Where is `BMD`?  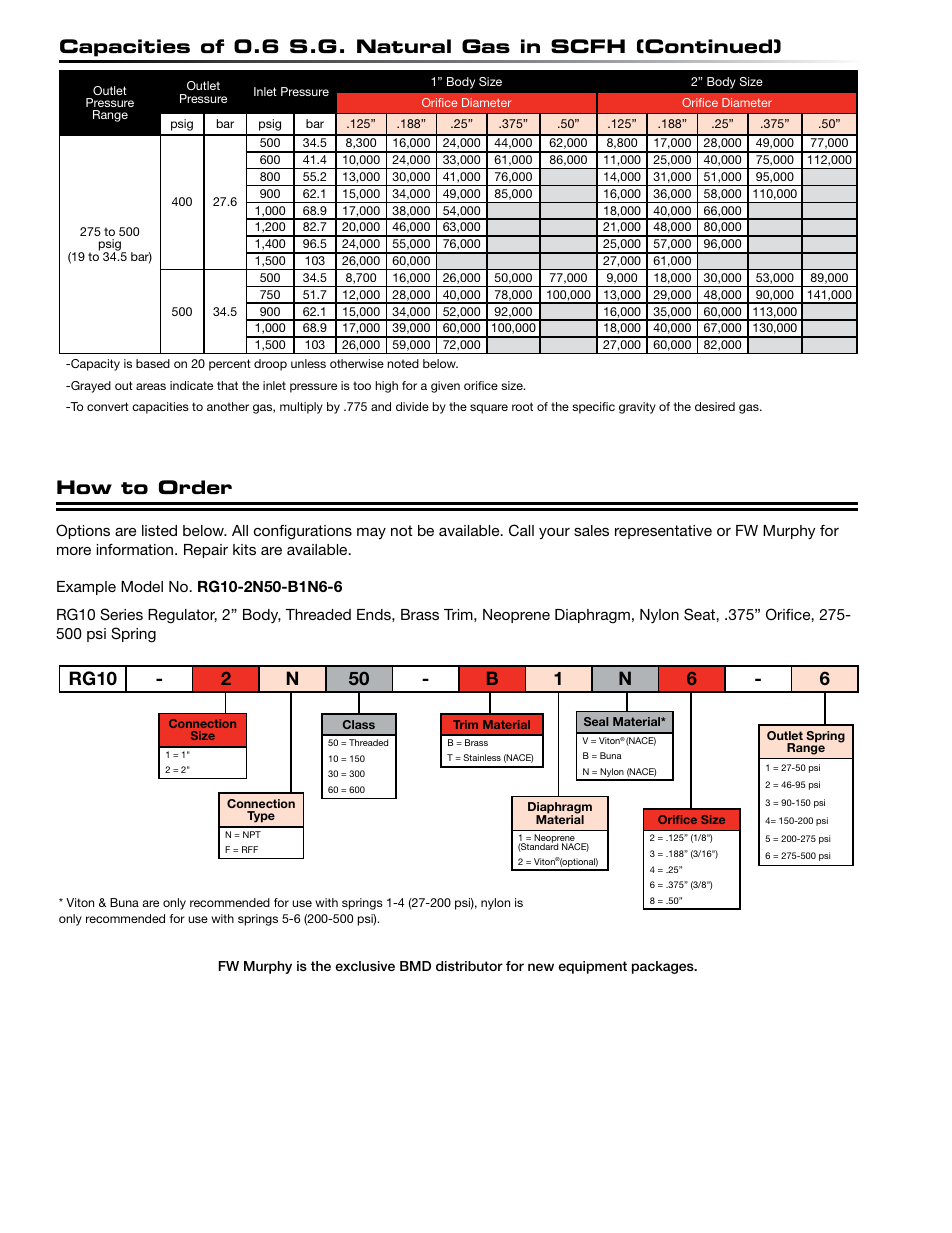 BMD is located at coordinates (415, 966).
